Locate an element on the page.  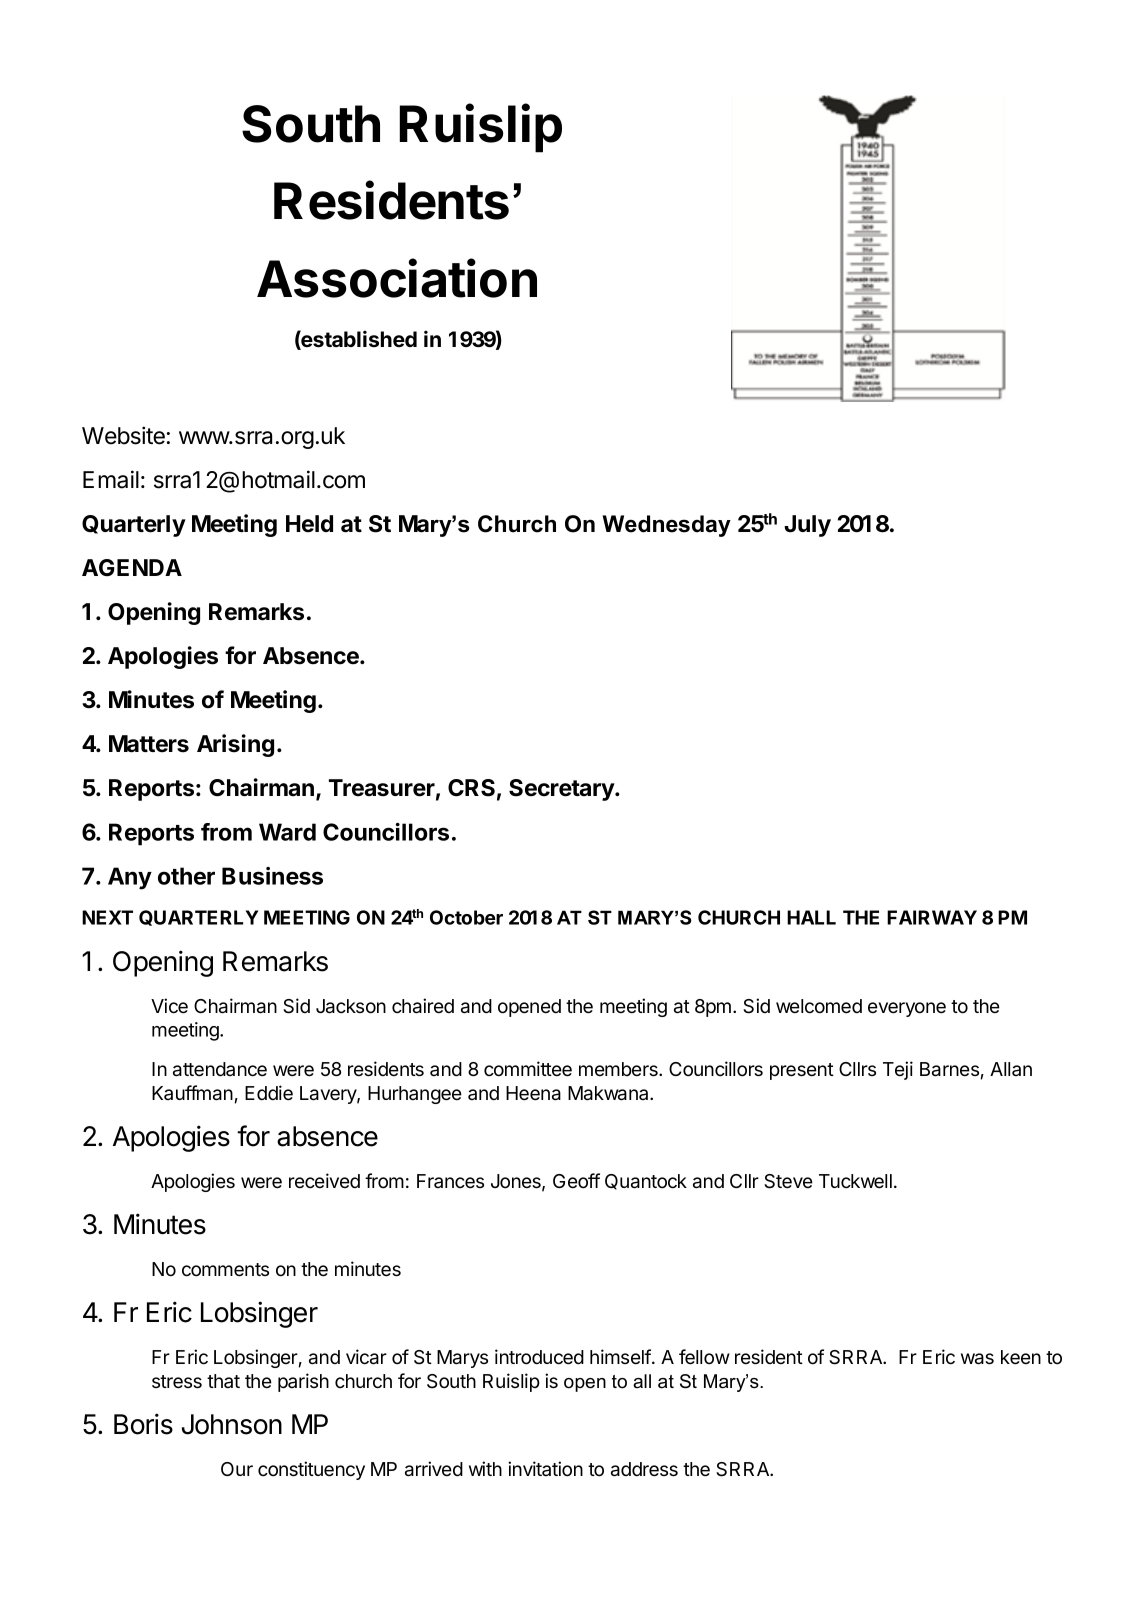
Johnson is located at coordinates (232, 1424).
